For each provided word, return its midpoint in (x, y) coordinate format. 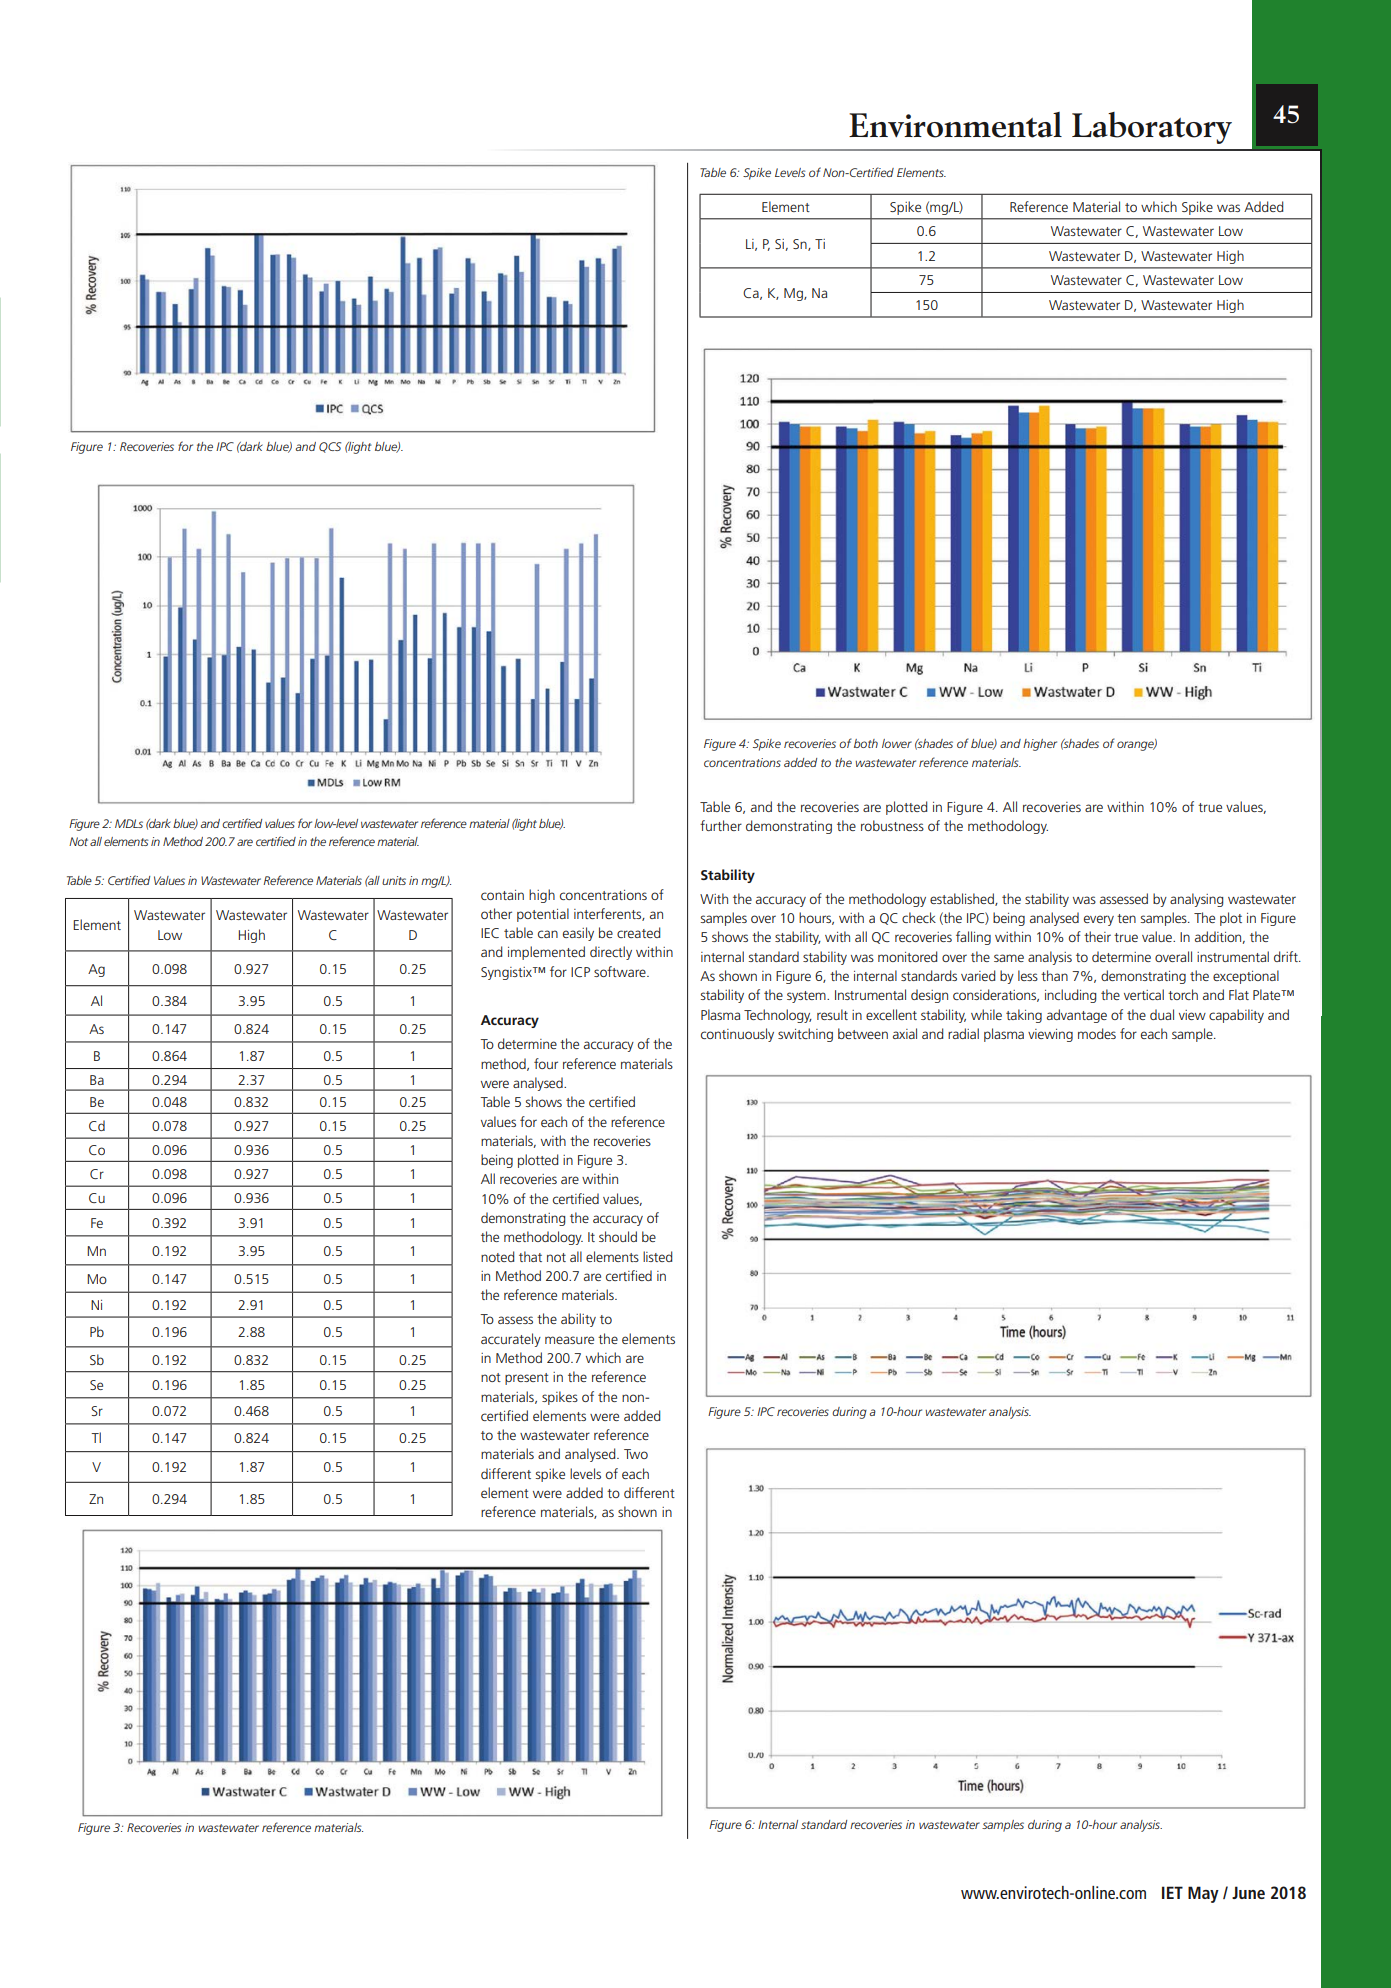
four (546, 1063)
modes (1097, 1033)
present (527, 1379)
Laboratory (1152, 128)
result (832, 1014)
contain (502, 895)
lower (897, 743)
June (1248, 1892)
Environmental (955, 125)
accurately (511, 1340)
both (866, 743)
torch (1183, 994)
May (1203, 1894)
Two (636, 1454)
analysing (1196, 900)
